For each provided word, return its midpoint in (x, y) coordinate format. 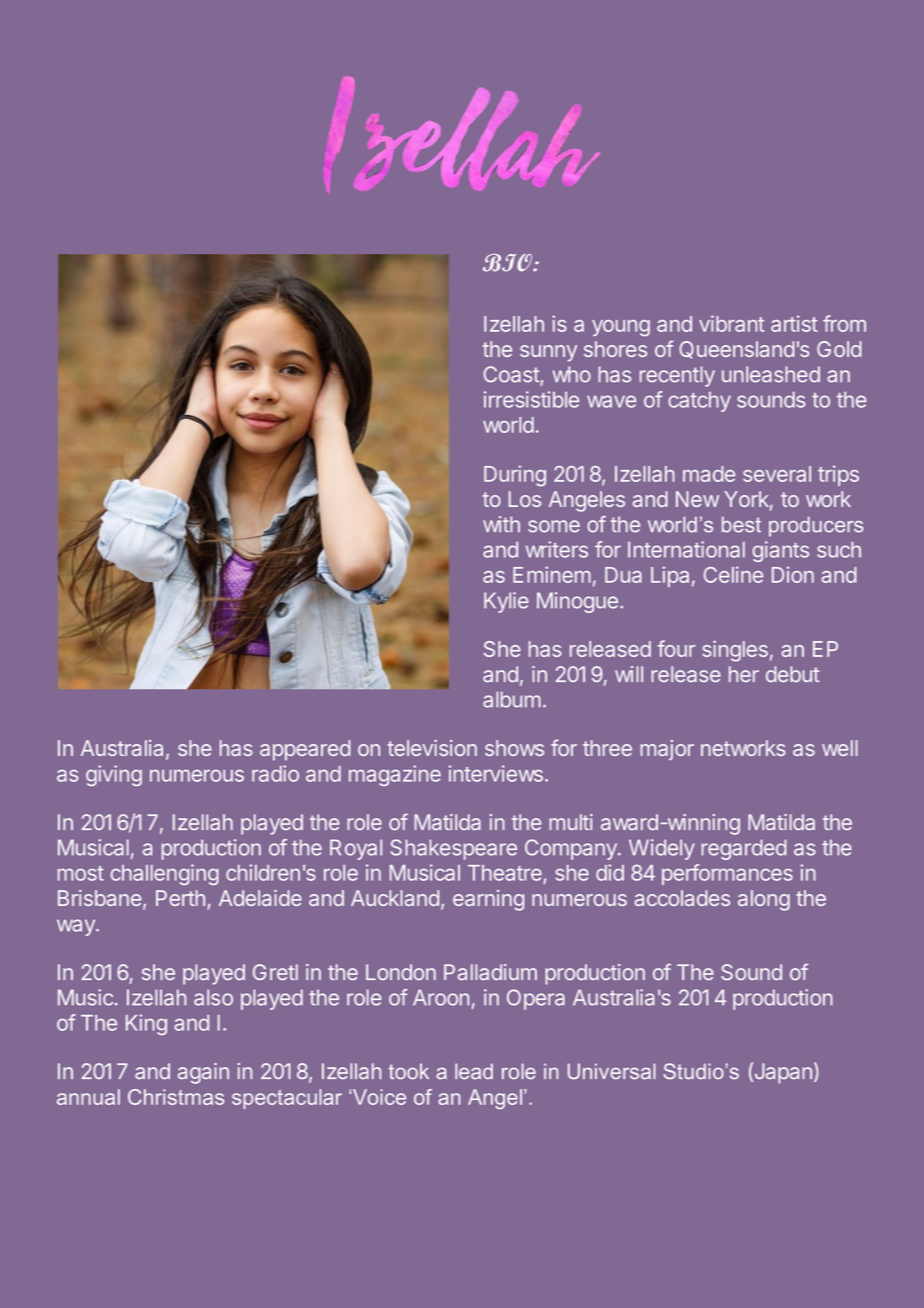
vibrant (731, 323)
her (744, 674)
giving (114, 775)
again (203, 1073)
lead (474, 1071)
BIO (508, 263)
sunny (548, 353)
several (777, 474)
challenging (165, 874)
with (501, 524)
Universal (612, 1071)
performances (727, 874)
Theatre (505, 873)
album (512, 699)
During (515, 476)
